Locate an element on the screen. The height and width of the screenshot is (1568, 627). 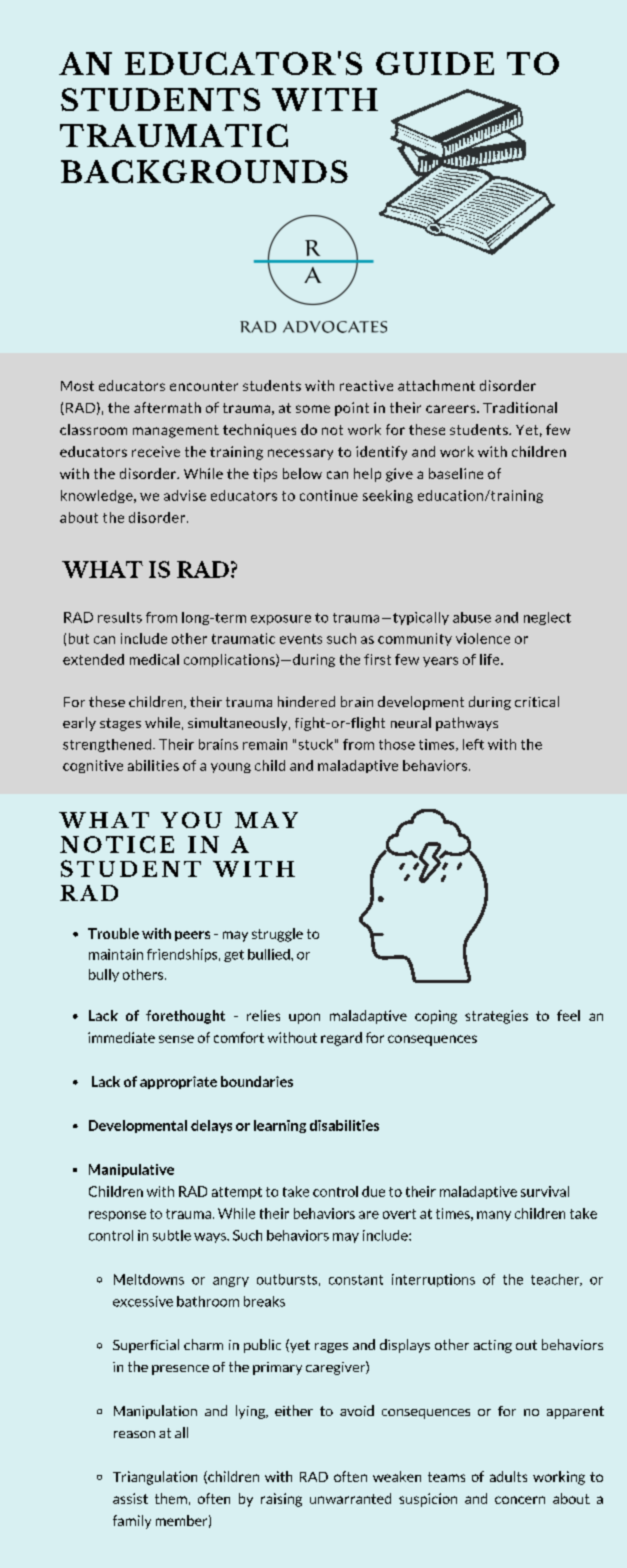
left is located at coordinates (473, 744).
